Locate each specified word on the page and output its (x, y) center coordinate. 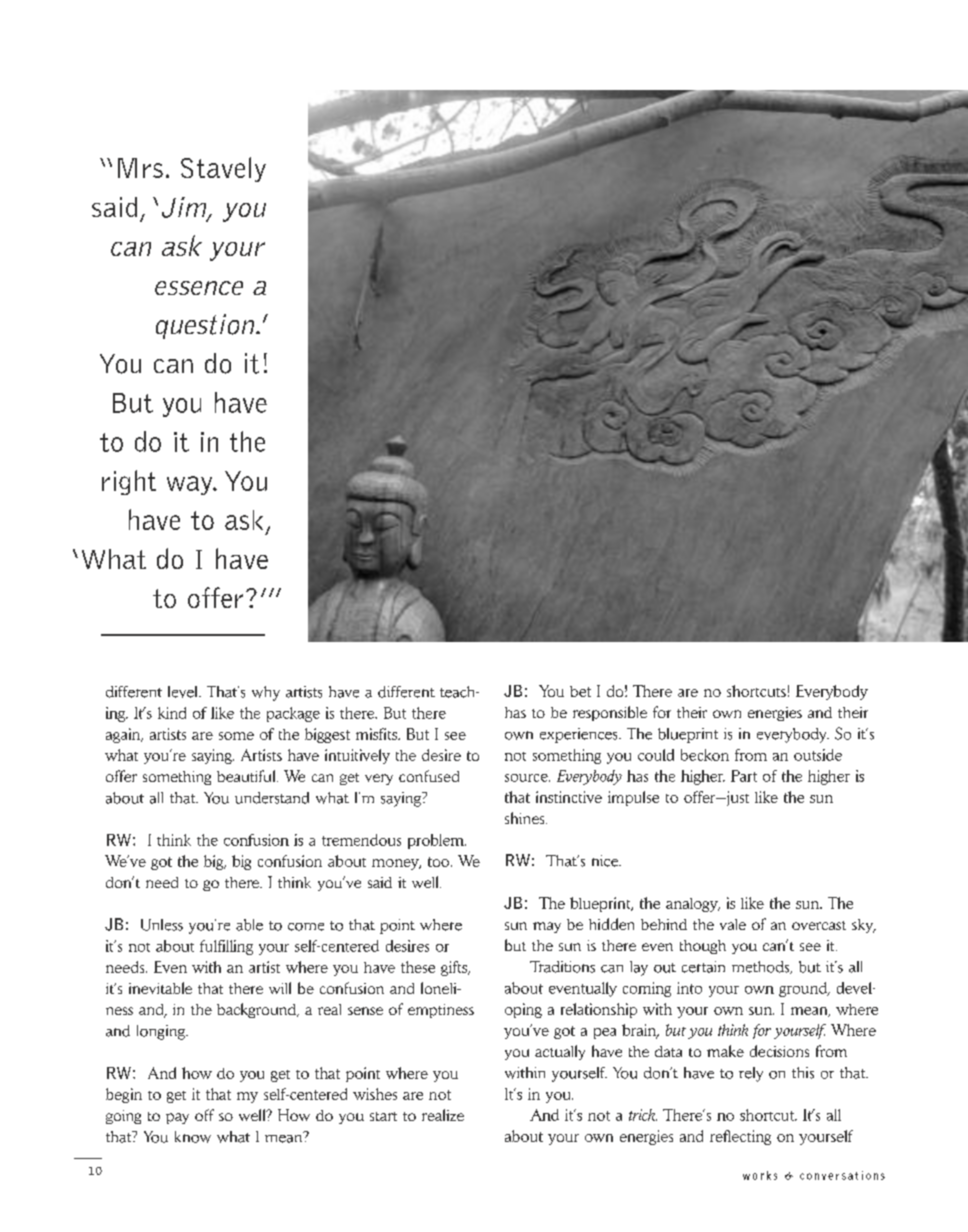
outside (818, 755)
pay (177, 1118)
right (129, 482)
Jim (185, 208)
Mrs (140, 168)
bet (580, 691)
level (184, 692)
